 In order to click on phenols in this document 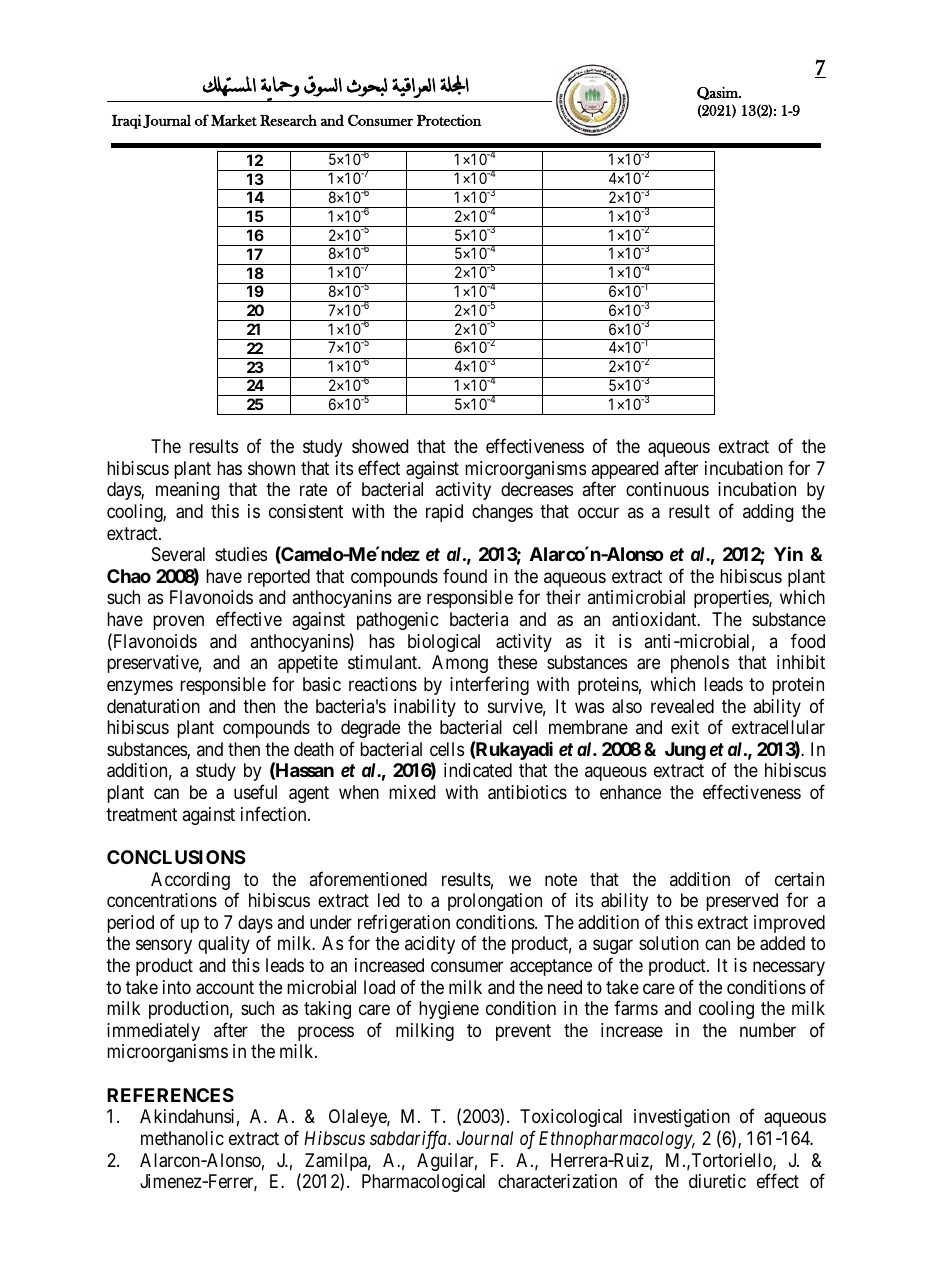, I will do `click(700, 664)`.
